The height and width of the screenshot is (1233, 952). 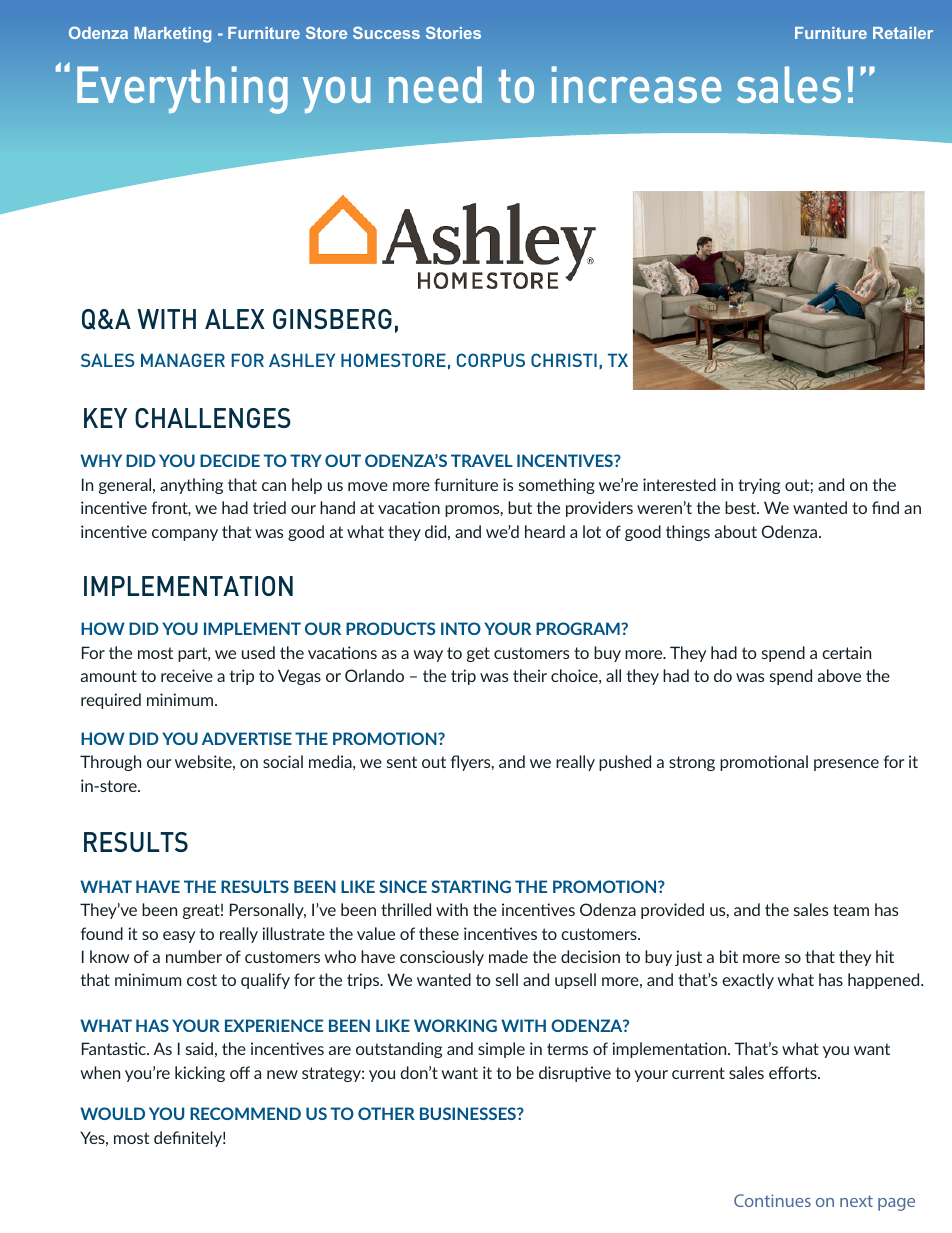 I want to click on Everything, so click(x=182, y=90).
